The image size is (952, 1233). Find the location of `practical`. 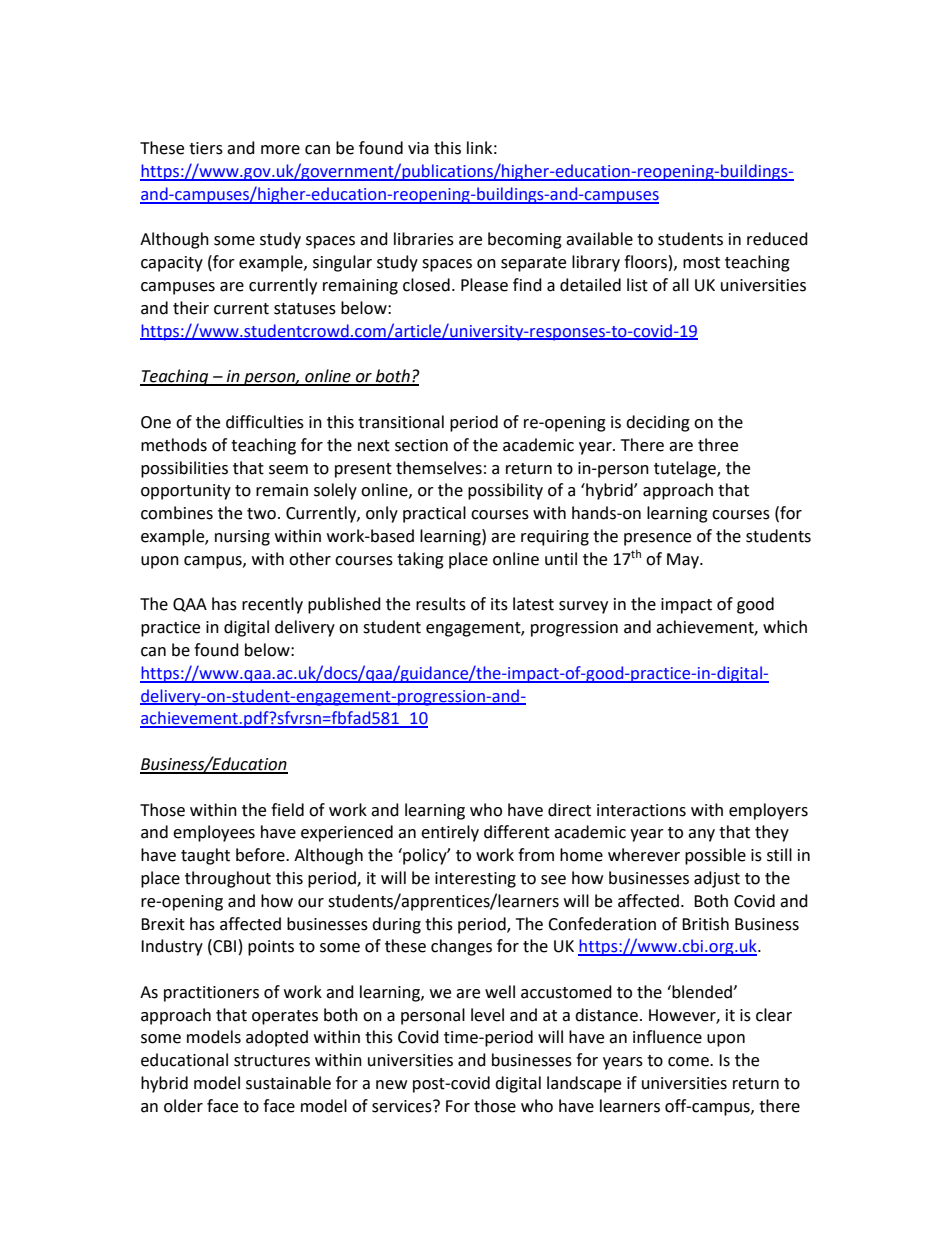

practical is located at coordinates (434, 514).
